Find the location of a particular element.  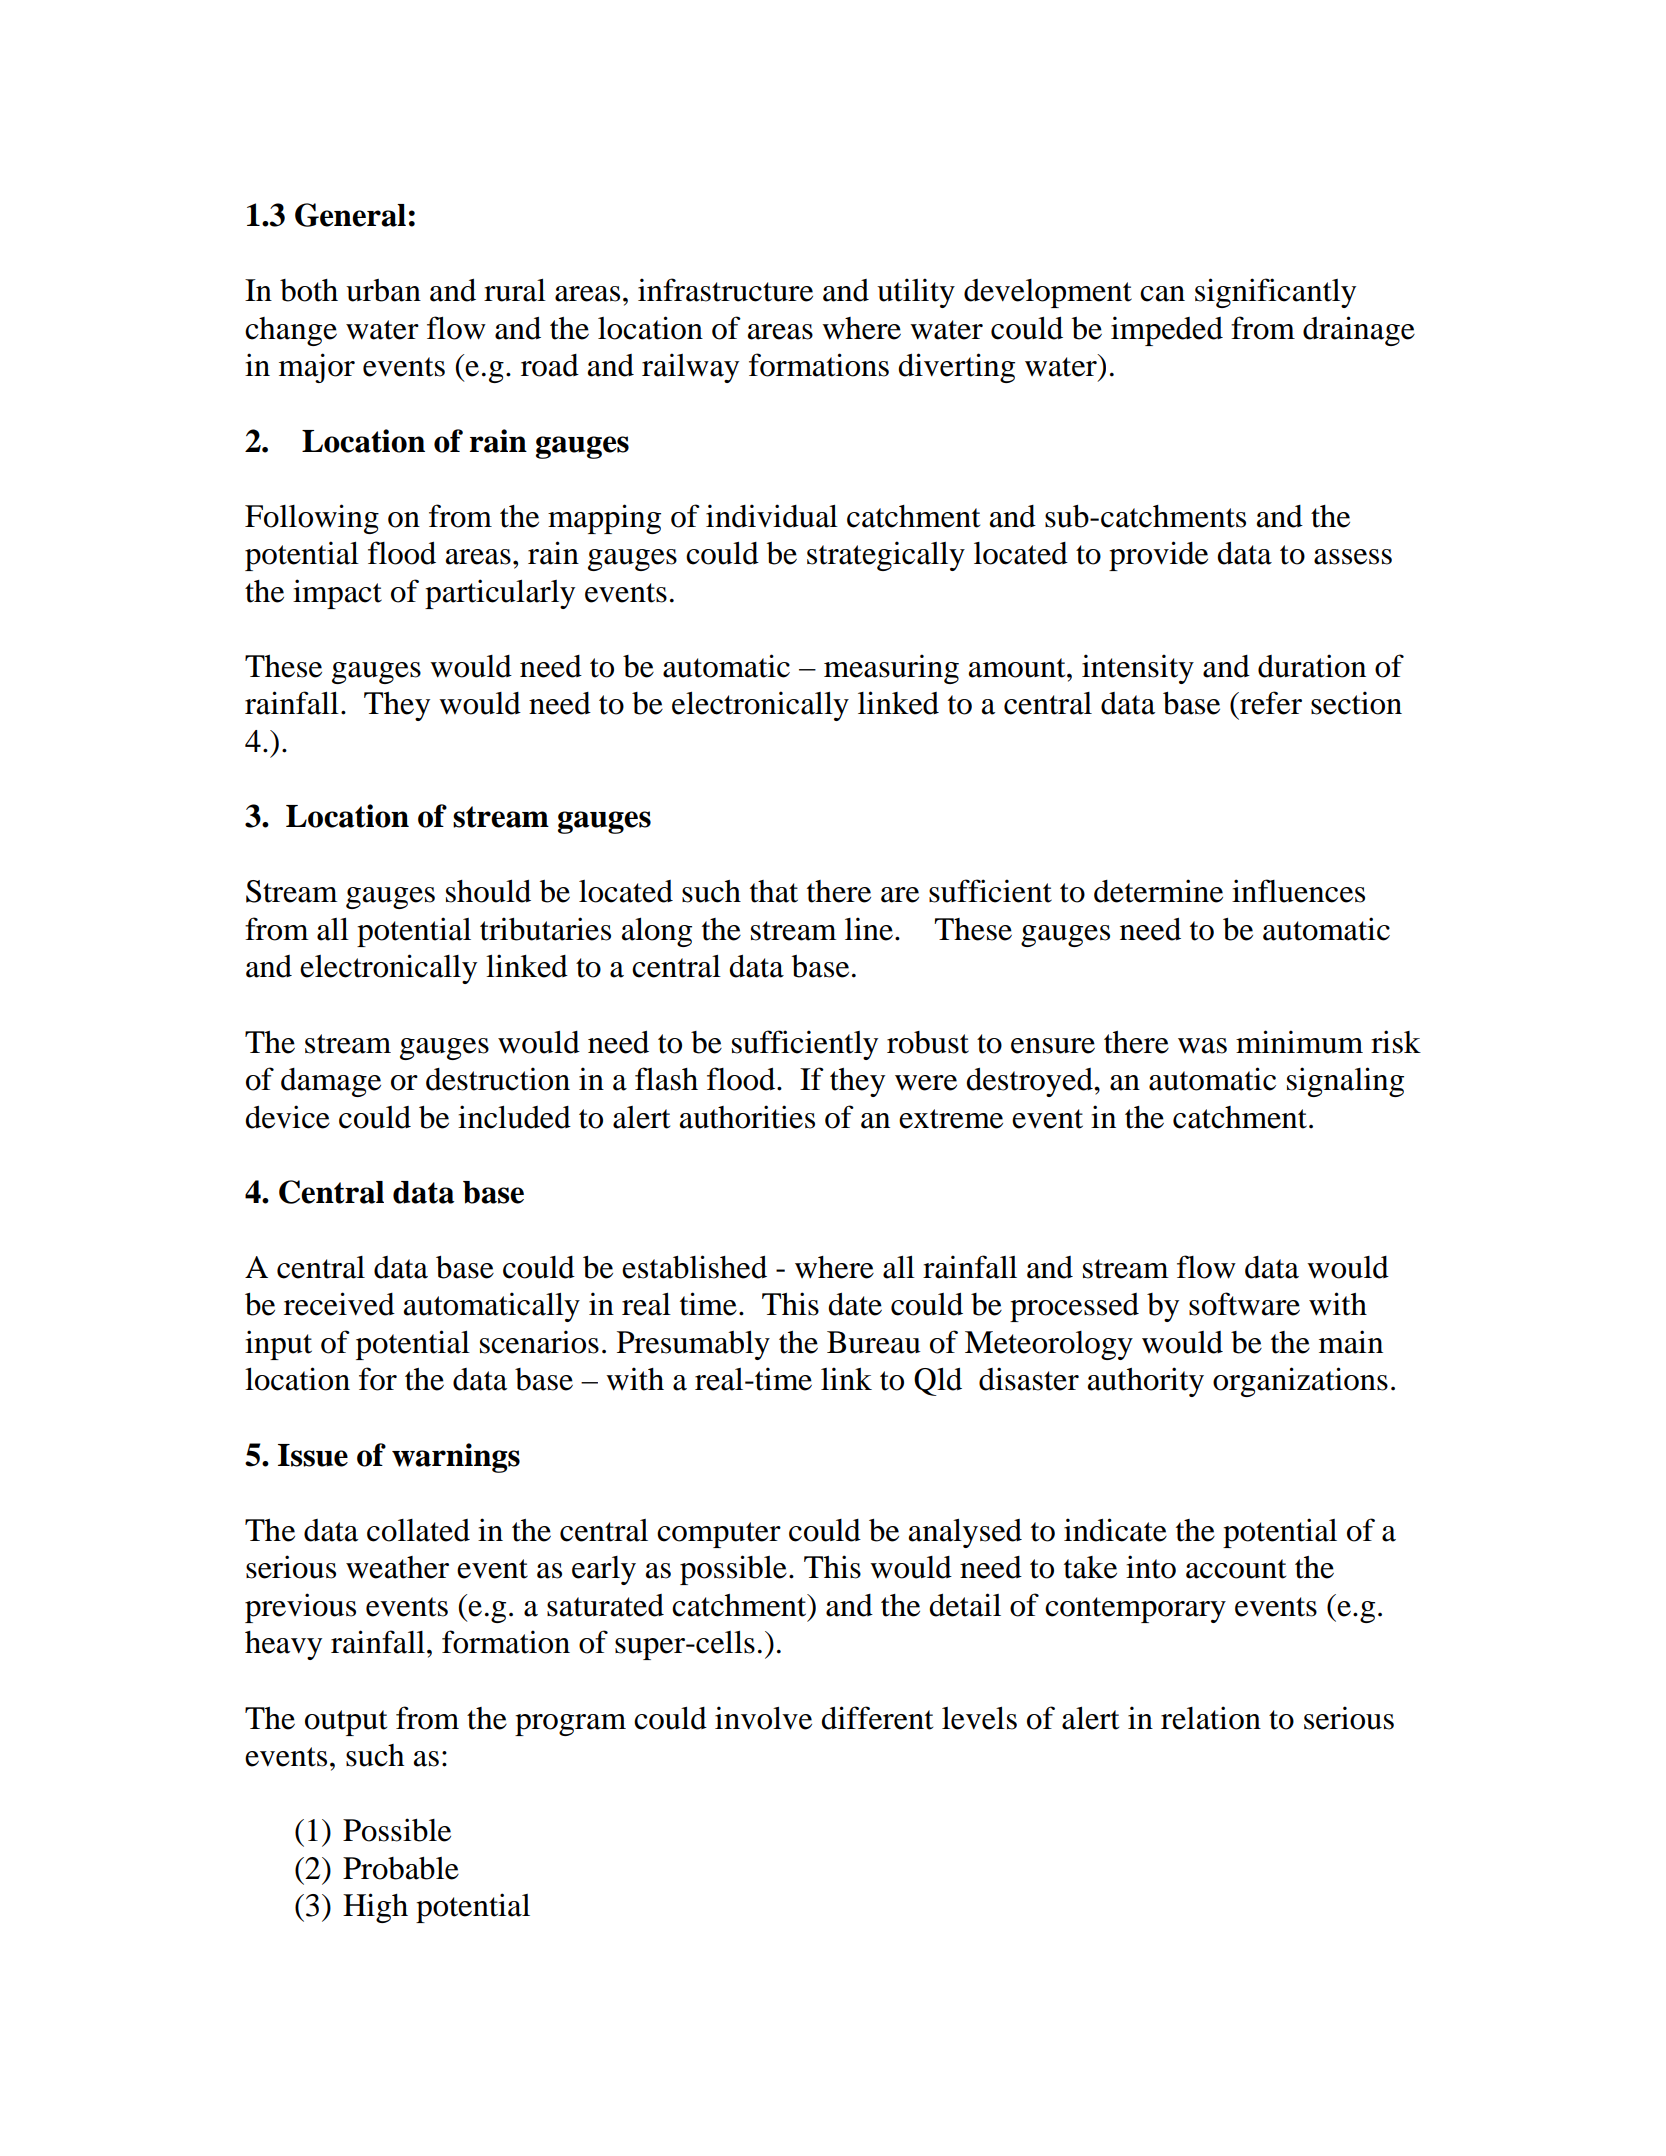

warnings is located at coordinates (456, 1458).
